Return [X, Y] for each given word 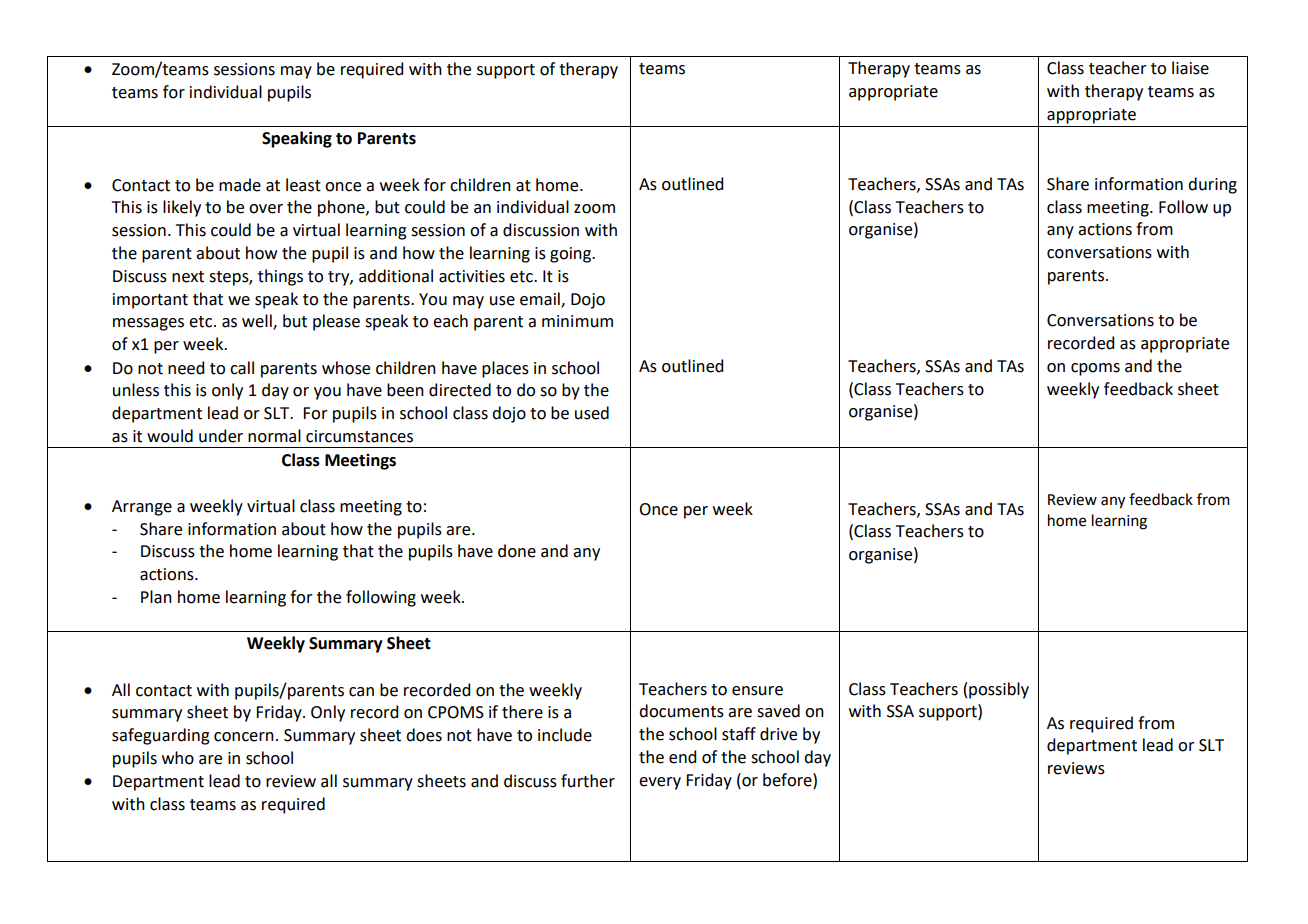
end [682, 757]
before [788, 780]
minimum [577, 321]
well [258, 322]
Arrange [142, 508]
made [240, 185]
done [517, 551]
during [1212, 185]
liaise [1190, 68]
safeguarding [161, 736]
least [303, 185]
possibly [999, 690]
